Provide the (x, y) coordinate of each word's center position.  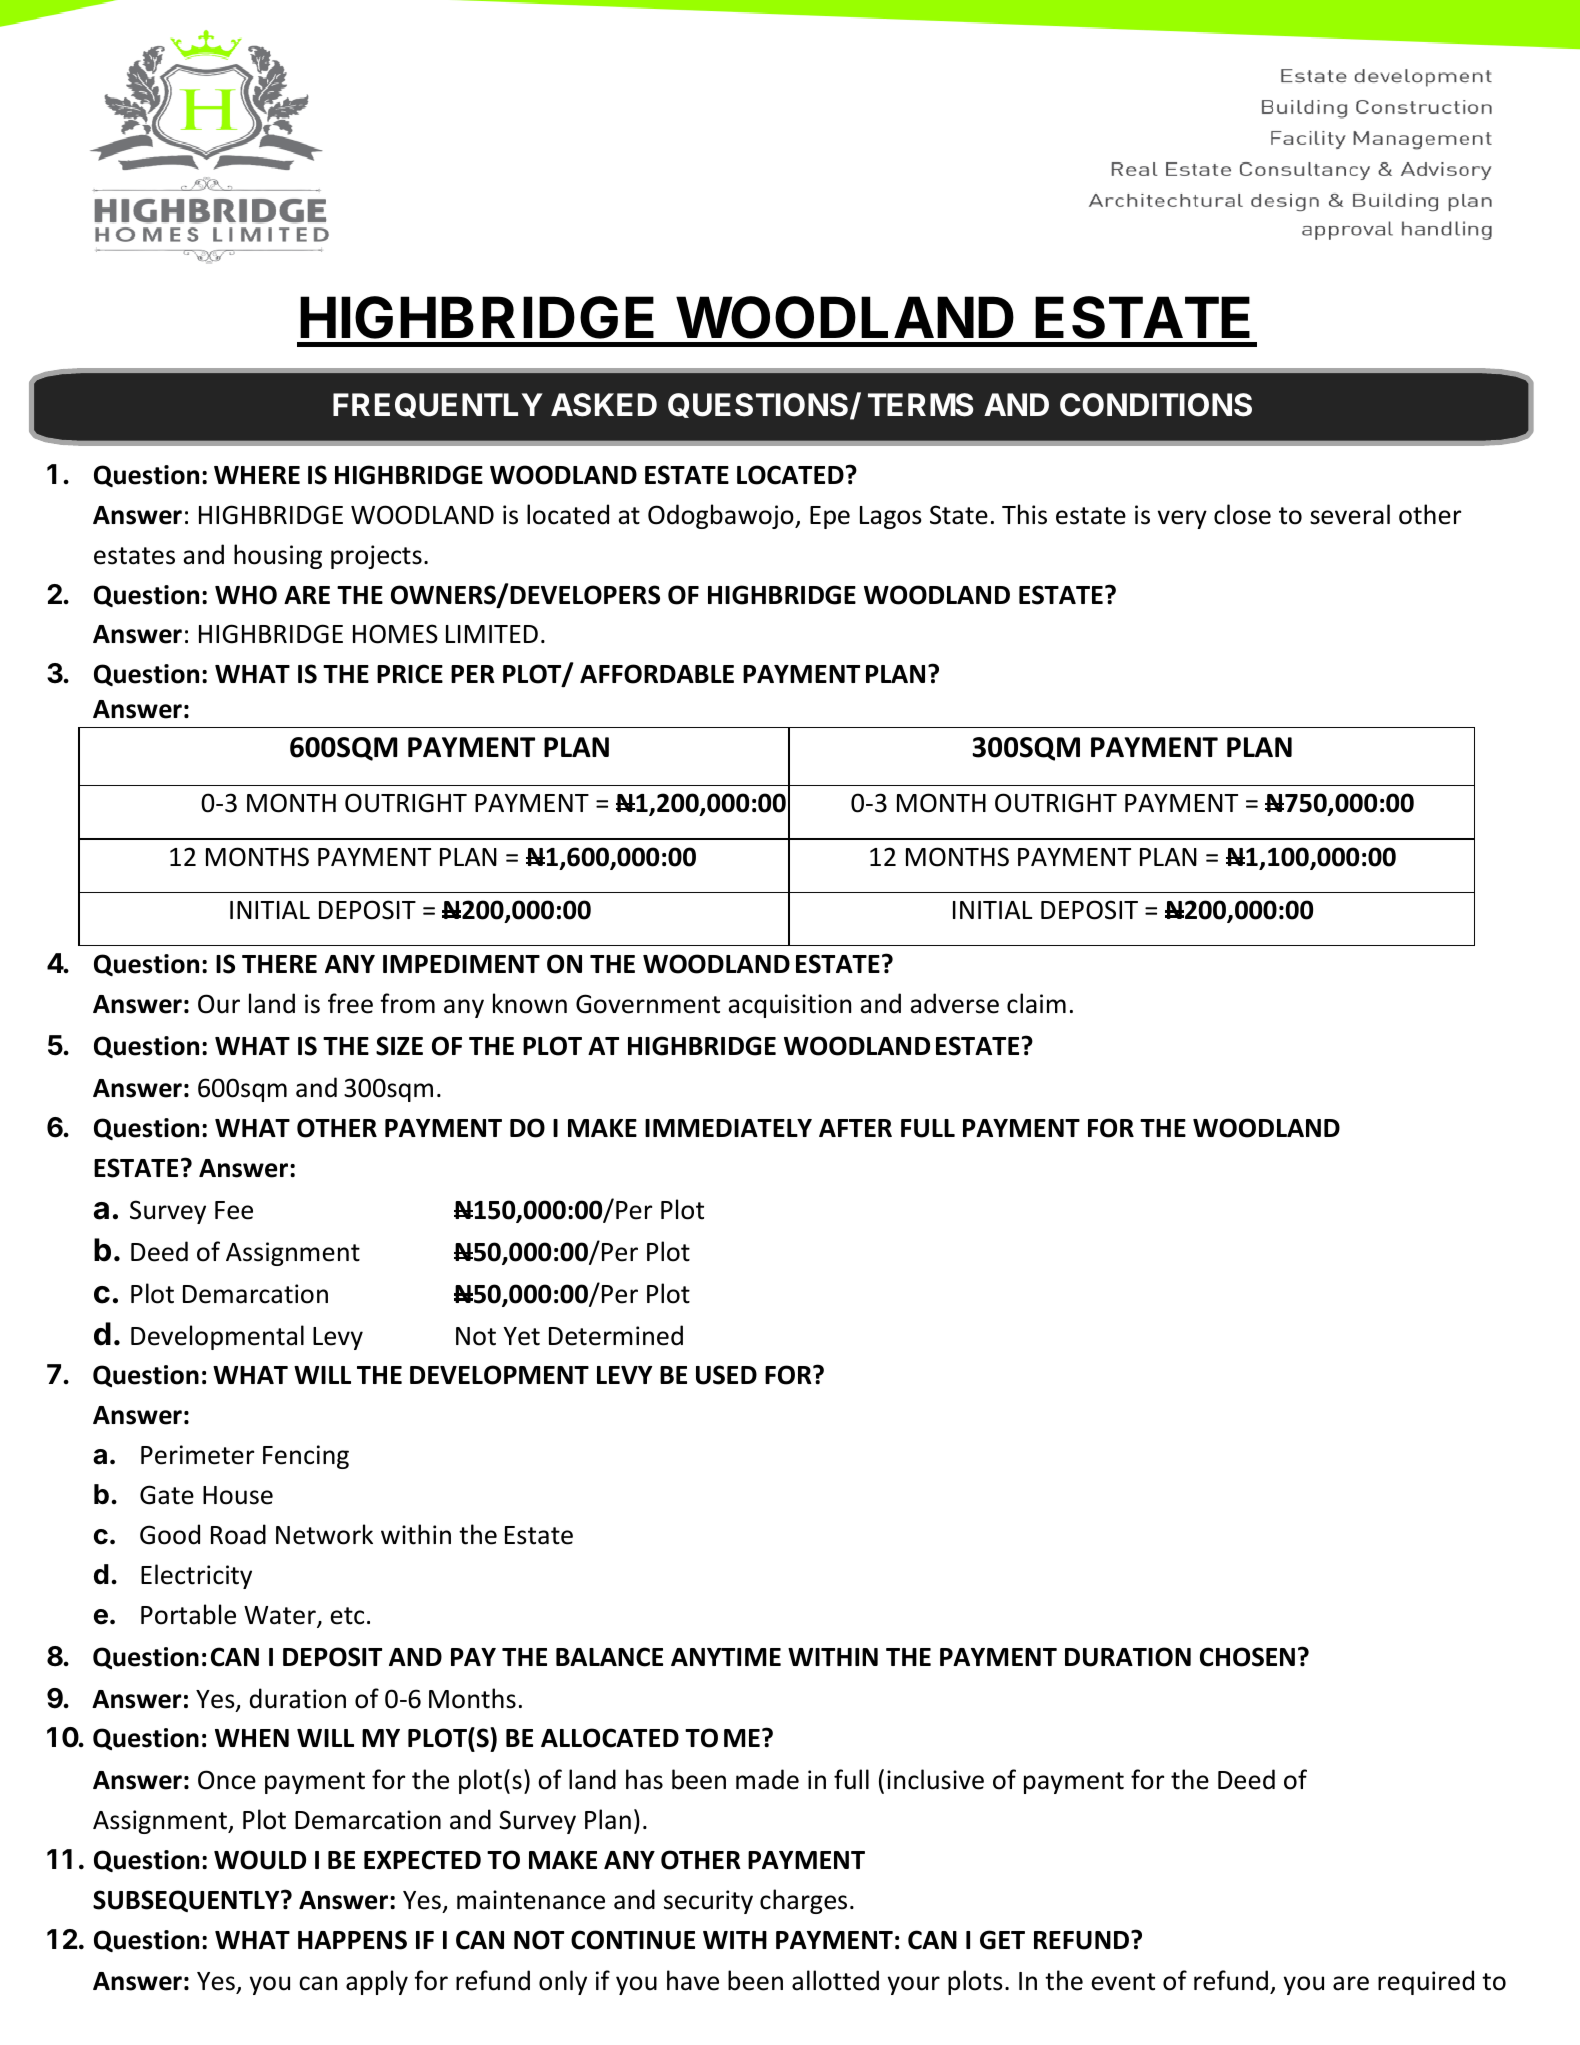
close (1242, 514)
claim (1036, 1003)
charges (803, 1901)
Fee (234, 1210)
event (1123, 1982)
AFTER (855, 1128)
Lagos (891, 517)
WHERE (257, 475)
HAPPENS (352, 1940)
